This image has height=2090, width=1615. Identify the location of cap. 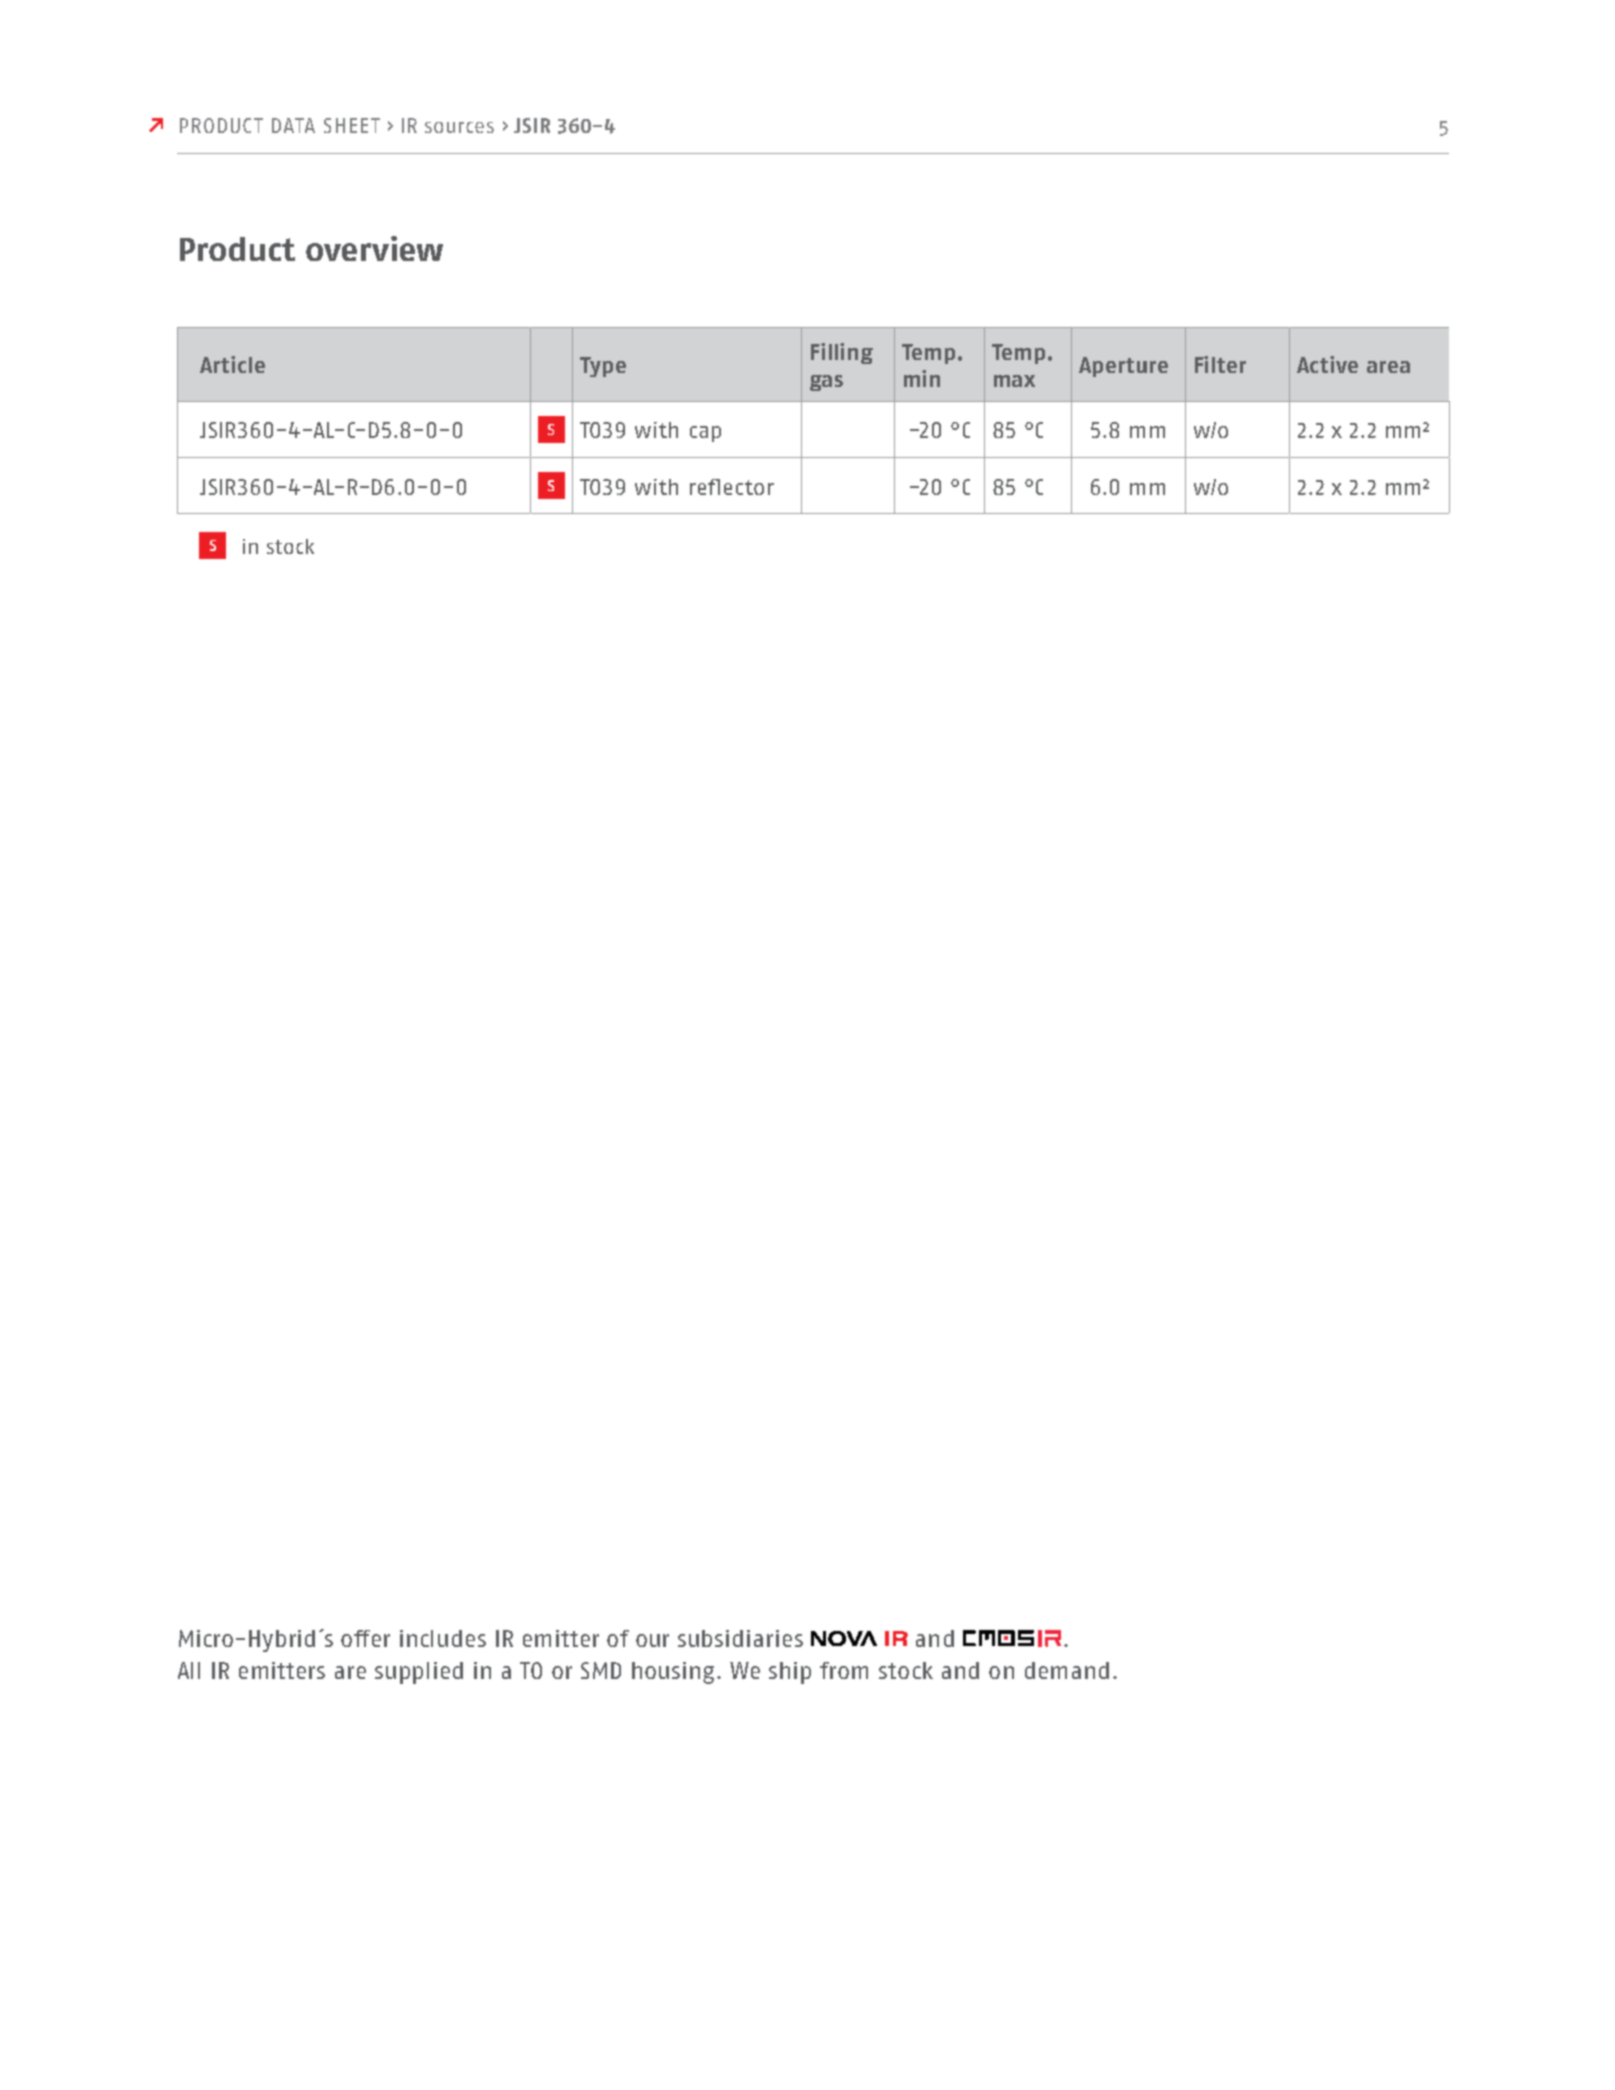
(705, 434).
